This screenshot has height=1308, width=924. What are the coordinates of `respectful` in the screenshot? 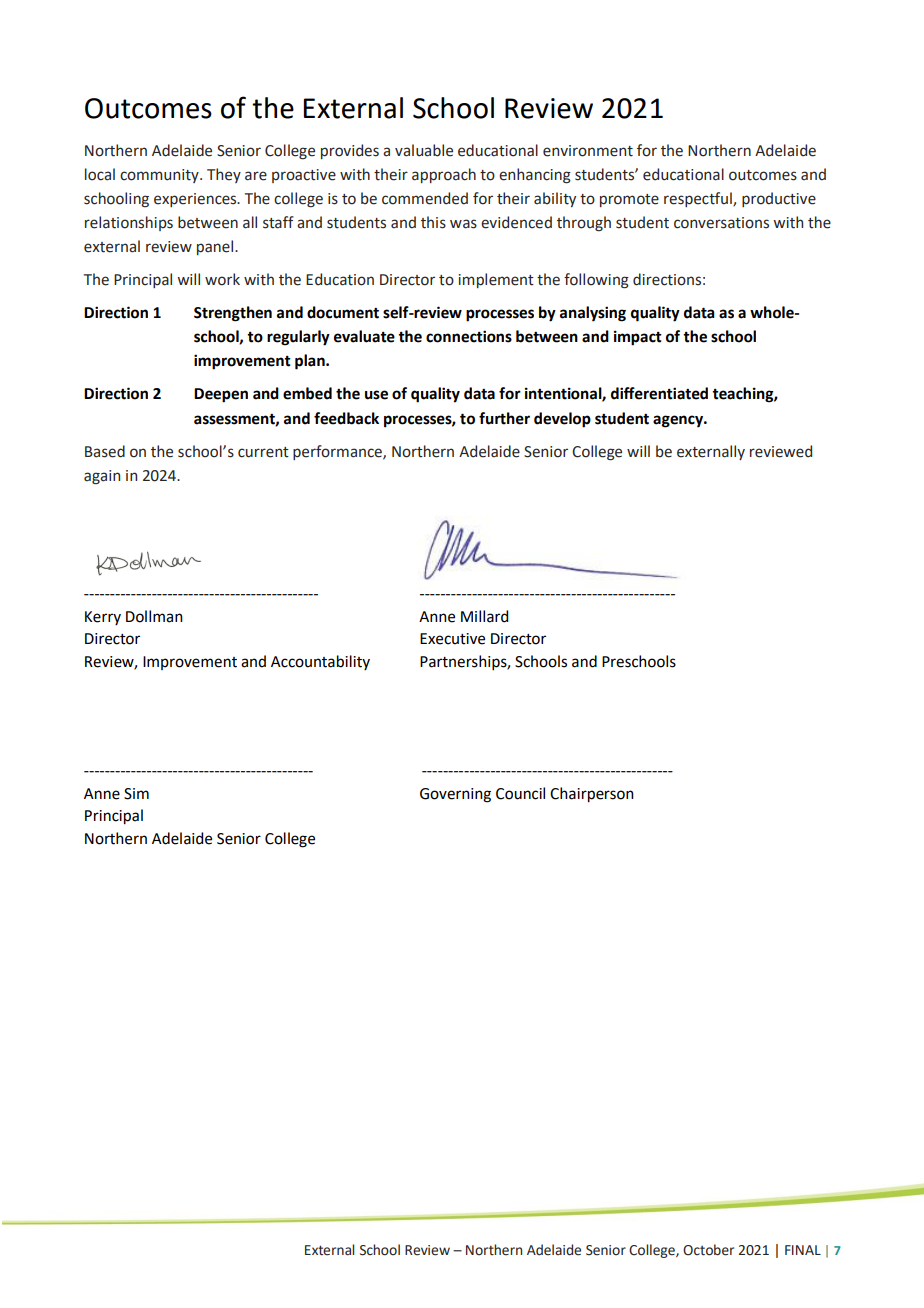 It's located at (699, 199).
